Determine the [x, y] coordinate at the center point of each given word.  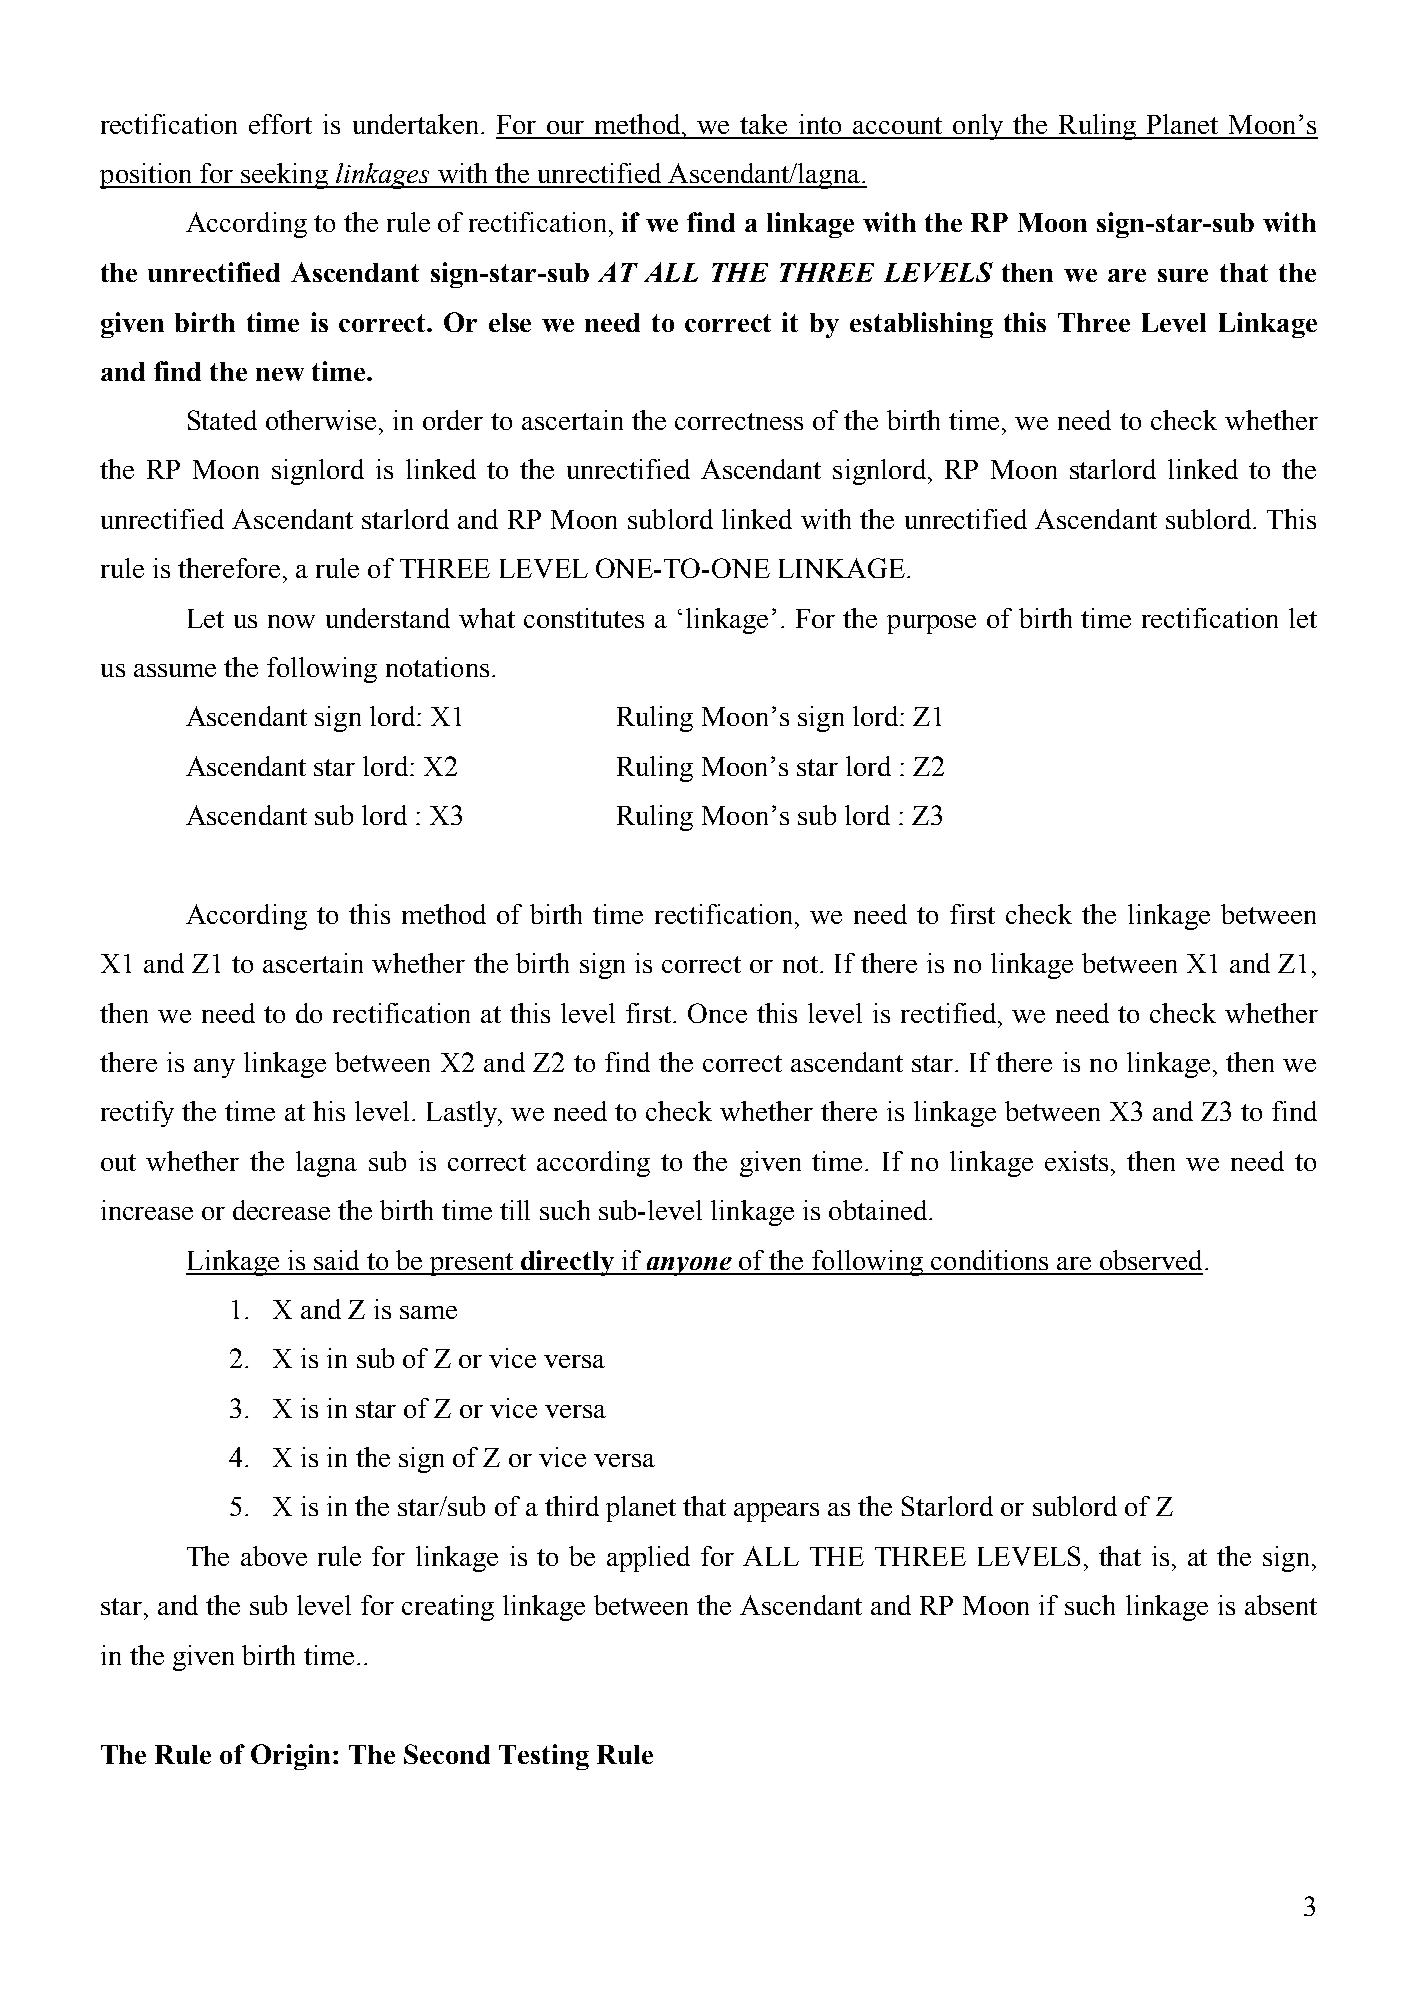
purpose [931, 624]
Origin [290, 1757]
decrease [281, 1210]
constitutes [584, 618]
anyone [689, 1266]
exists [1076, 1161]
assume [175, 670]
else [510, 322]
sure [1183, 275]
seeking [284, 176]
